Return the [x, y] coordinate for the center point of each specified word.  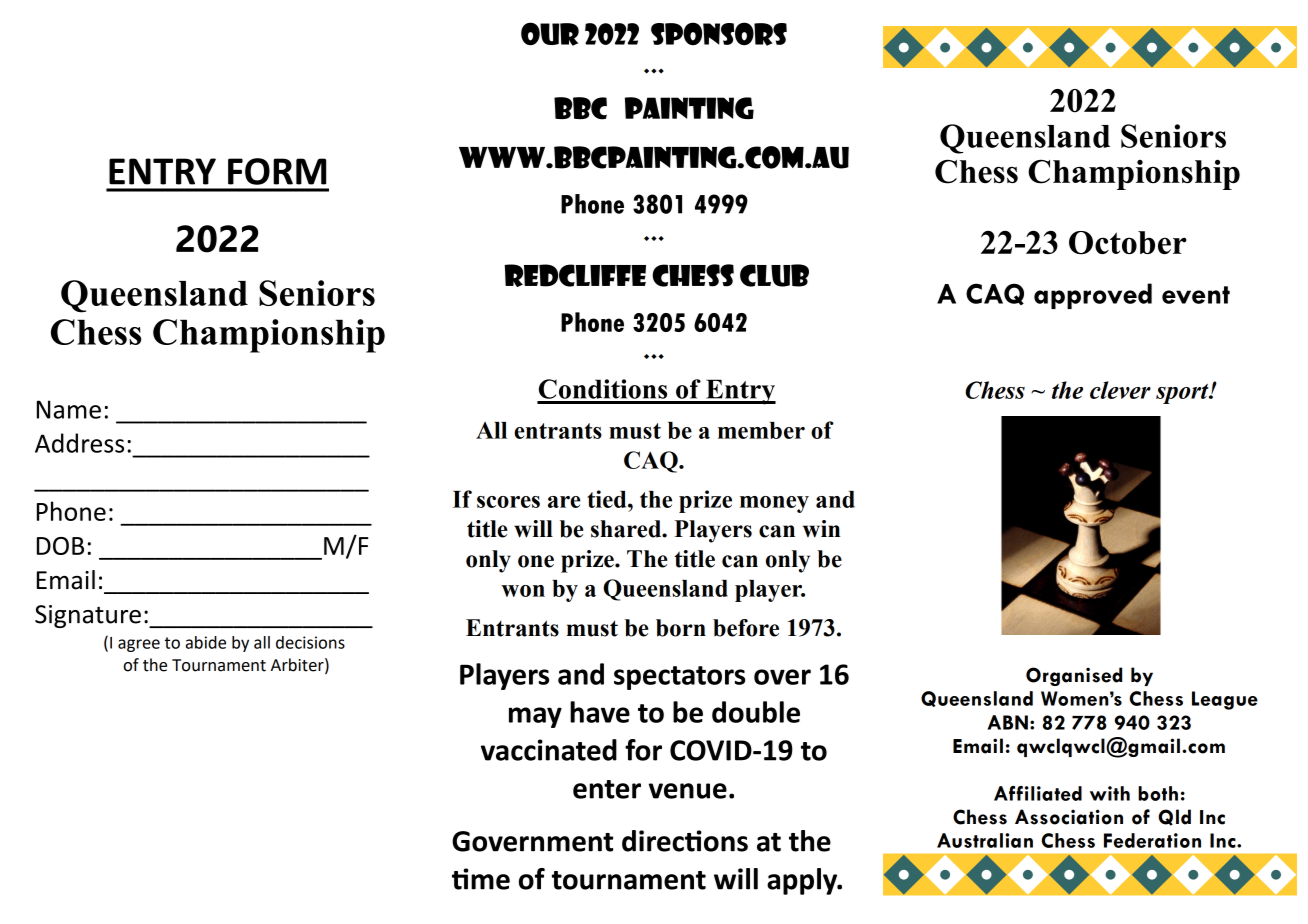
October [1128, 243]
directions [685, 841]
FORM [277, 171]
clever [1120, 390]
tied [608, 499]
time [481, 879]
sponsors [719, 34]
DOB [60, 546]
